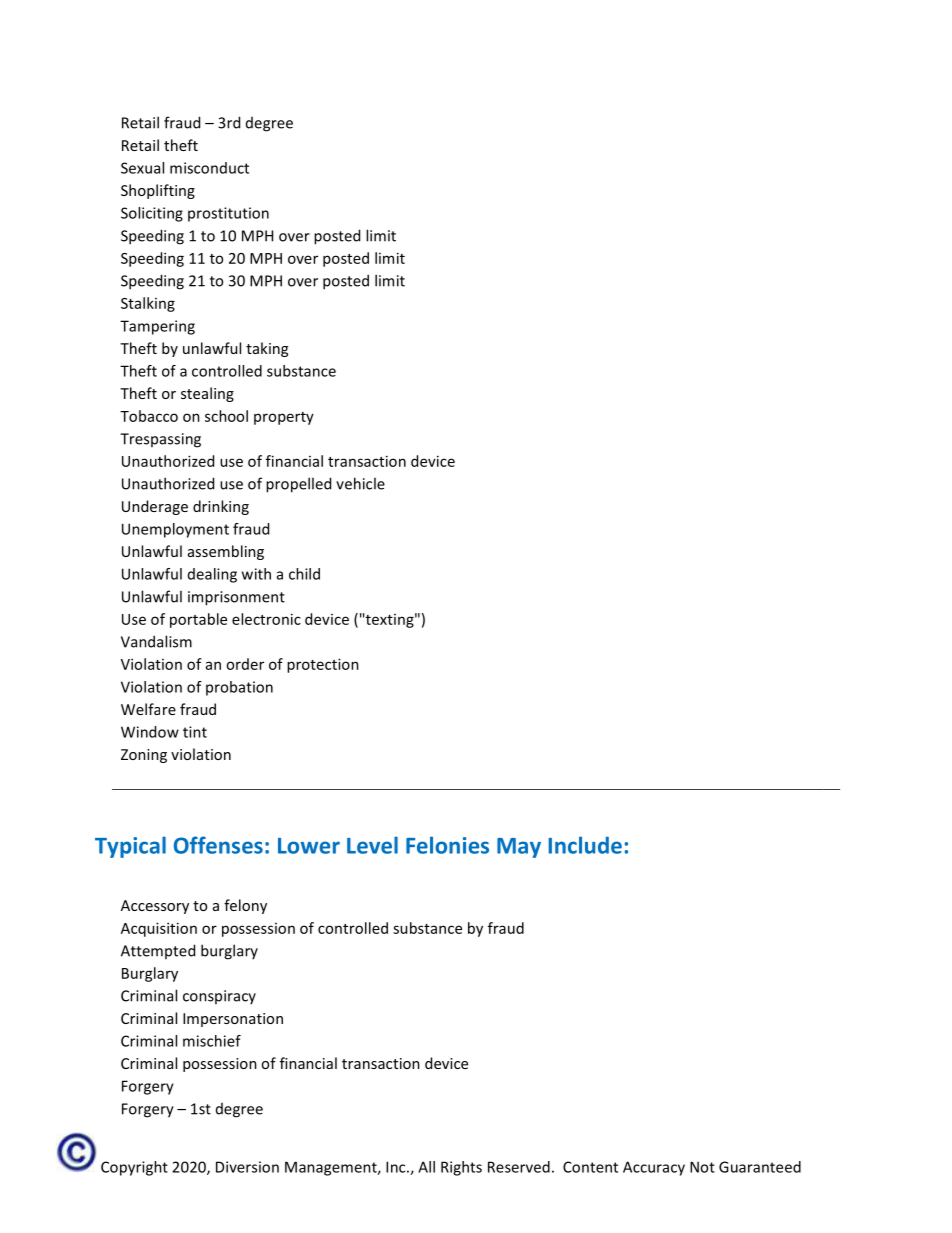  I want to click on prostitution, so click(228, 214).
